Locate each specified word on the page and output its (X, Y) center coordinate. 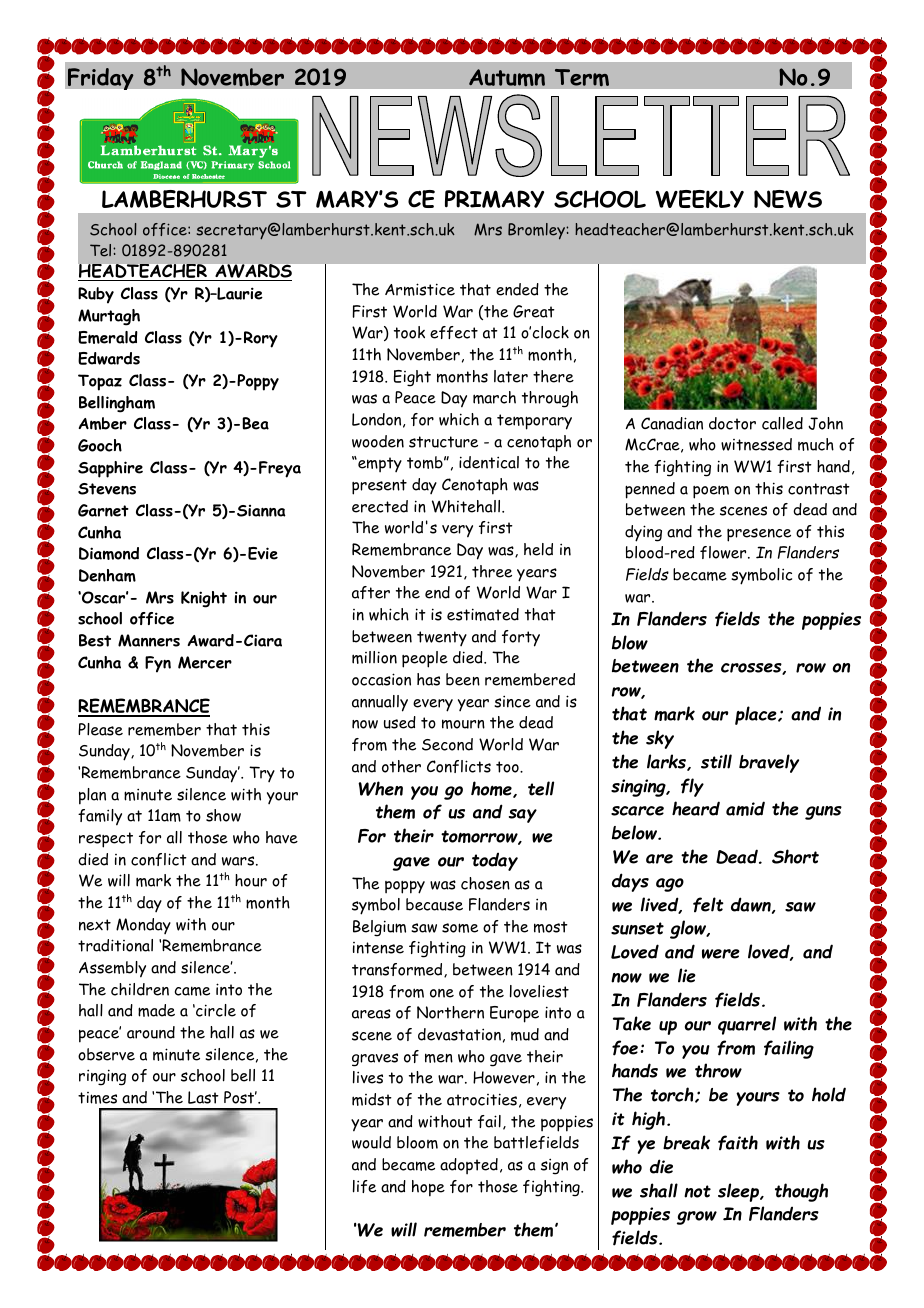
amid (745, 808)
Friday (101, 79)
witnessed (756, 444)
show (223, 815)
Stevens (107, 489)
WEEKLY (700, 199)
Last (203, 1097)
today (495, 861)
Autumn (507, 78)
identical (489, 462)
